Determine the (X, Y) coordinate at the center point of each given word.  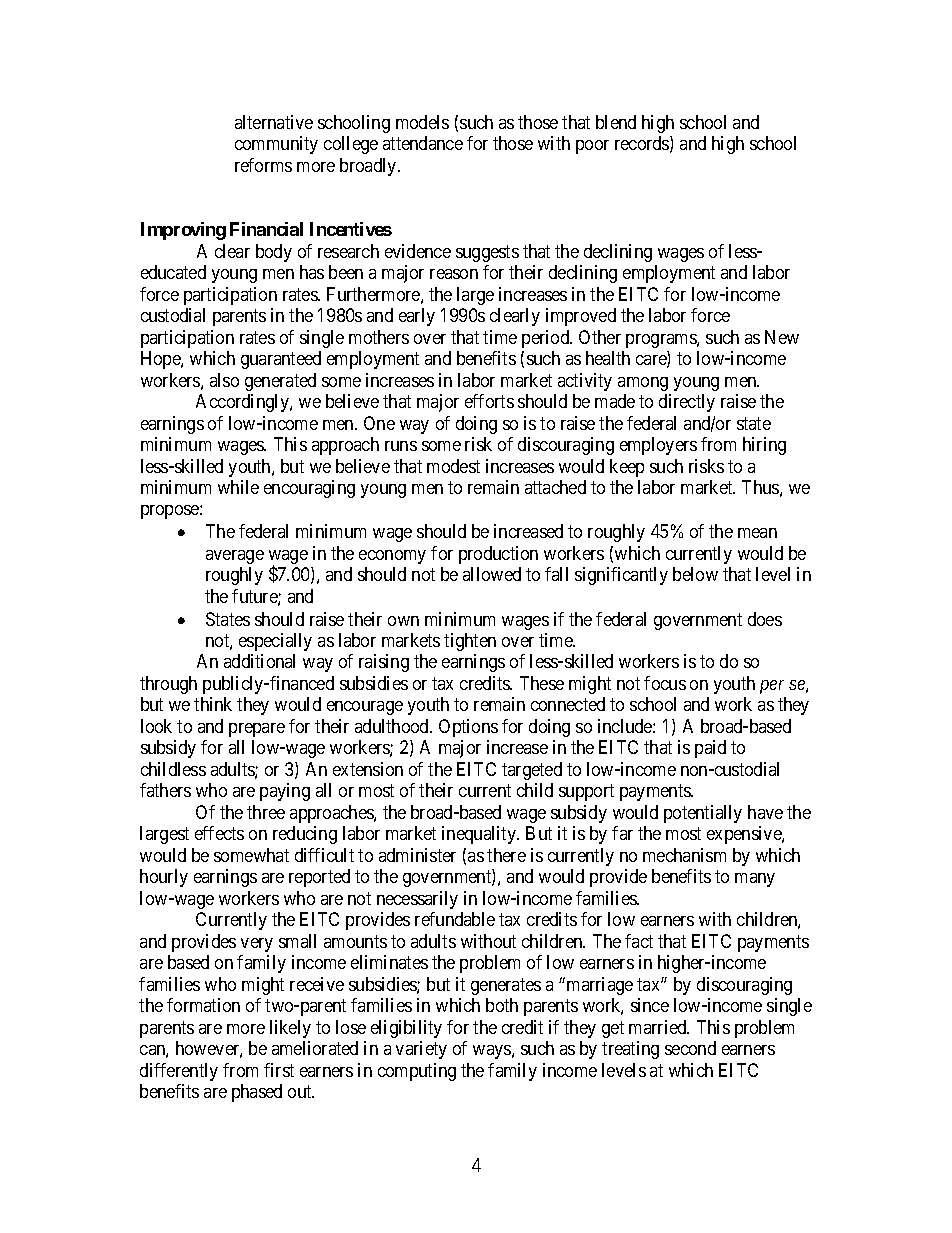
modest (453, 466)
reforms (263, 165)
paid (710, 749)
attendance (423, 143)
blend (616, 122)
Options (468, 728)
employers (658, 446)
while (238, 487)
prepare (257, 730)
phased (257, 1093)
